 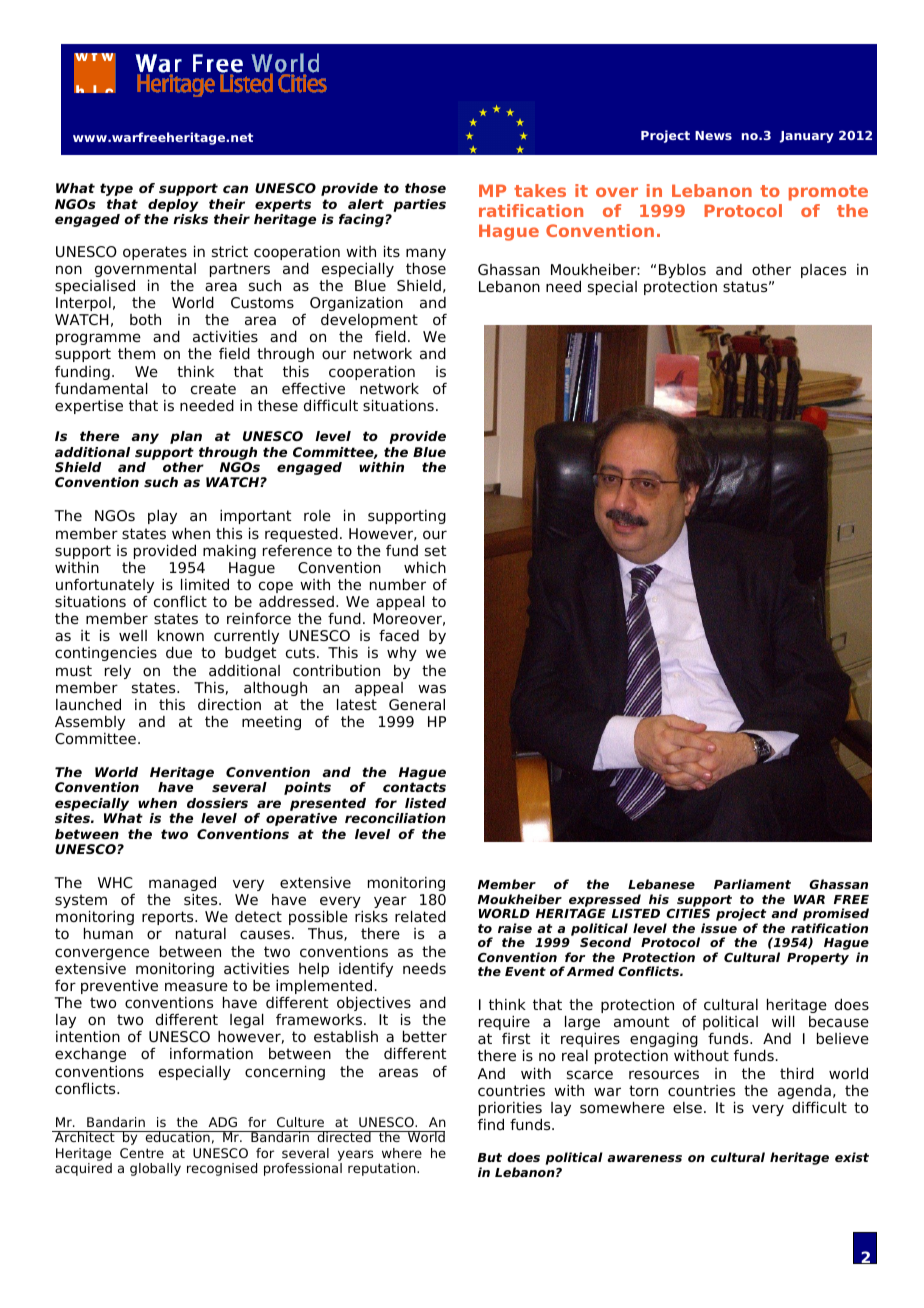 What do you see at coordinates (713, 135) in the screenshot?
I see `News` at bounding box center [713, 135].
